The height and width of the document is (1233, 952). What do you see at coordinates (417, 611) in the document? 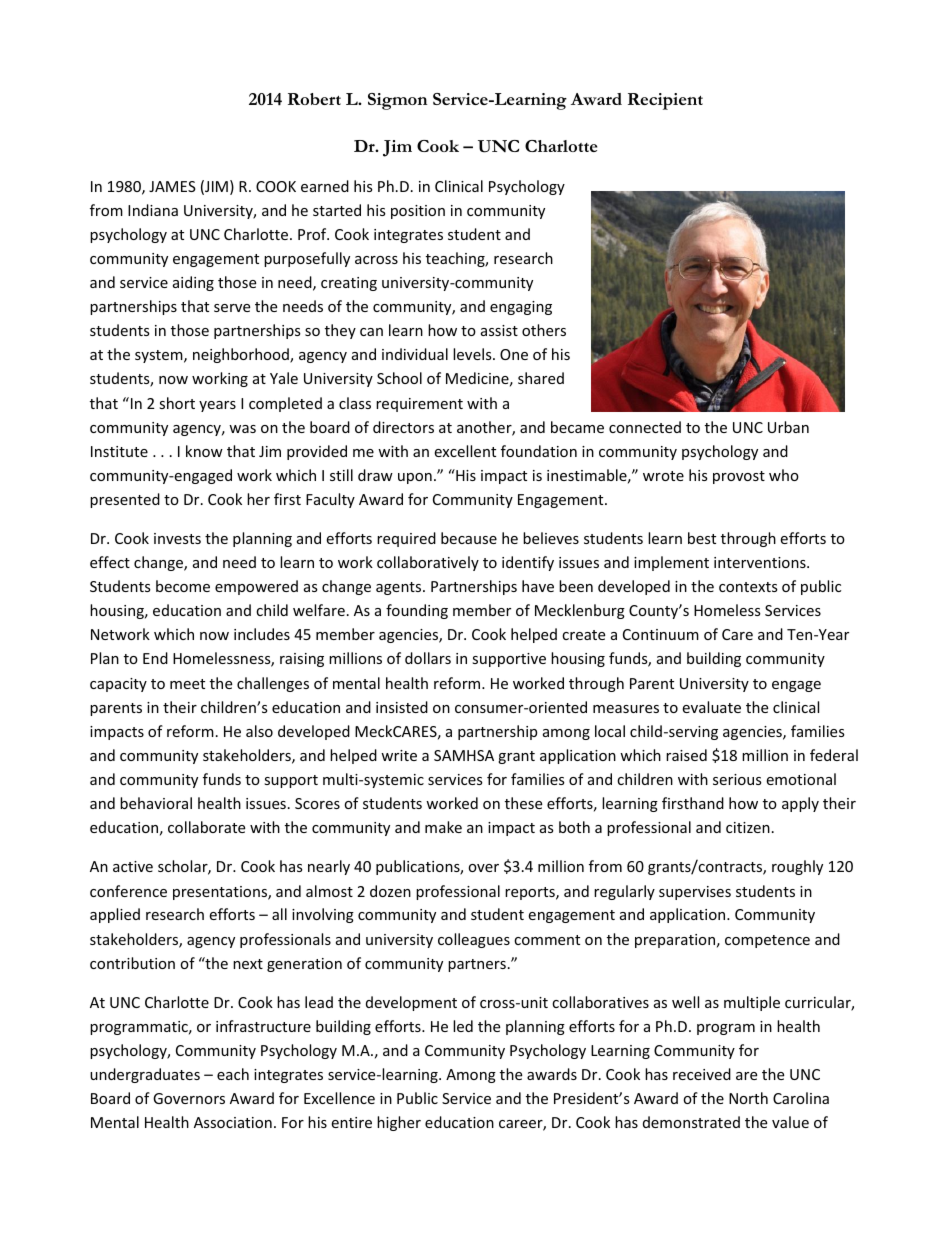
I see `founding` at bounding box center [417, 611].
